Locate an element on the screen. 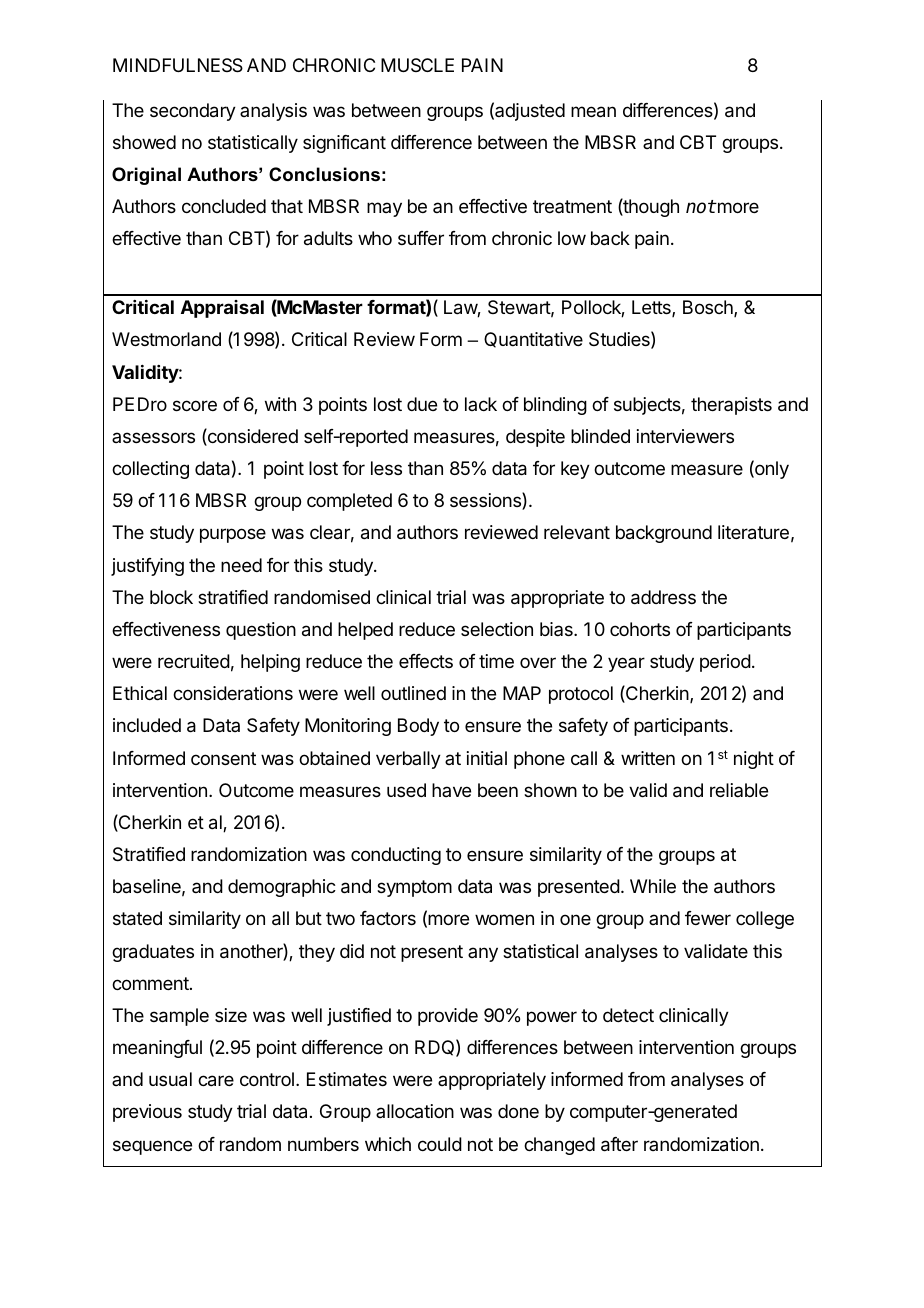 The image size is (924, 1308). due is located at coordinates (422, 404).
